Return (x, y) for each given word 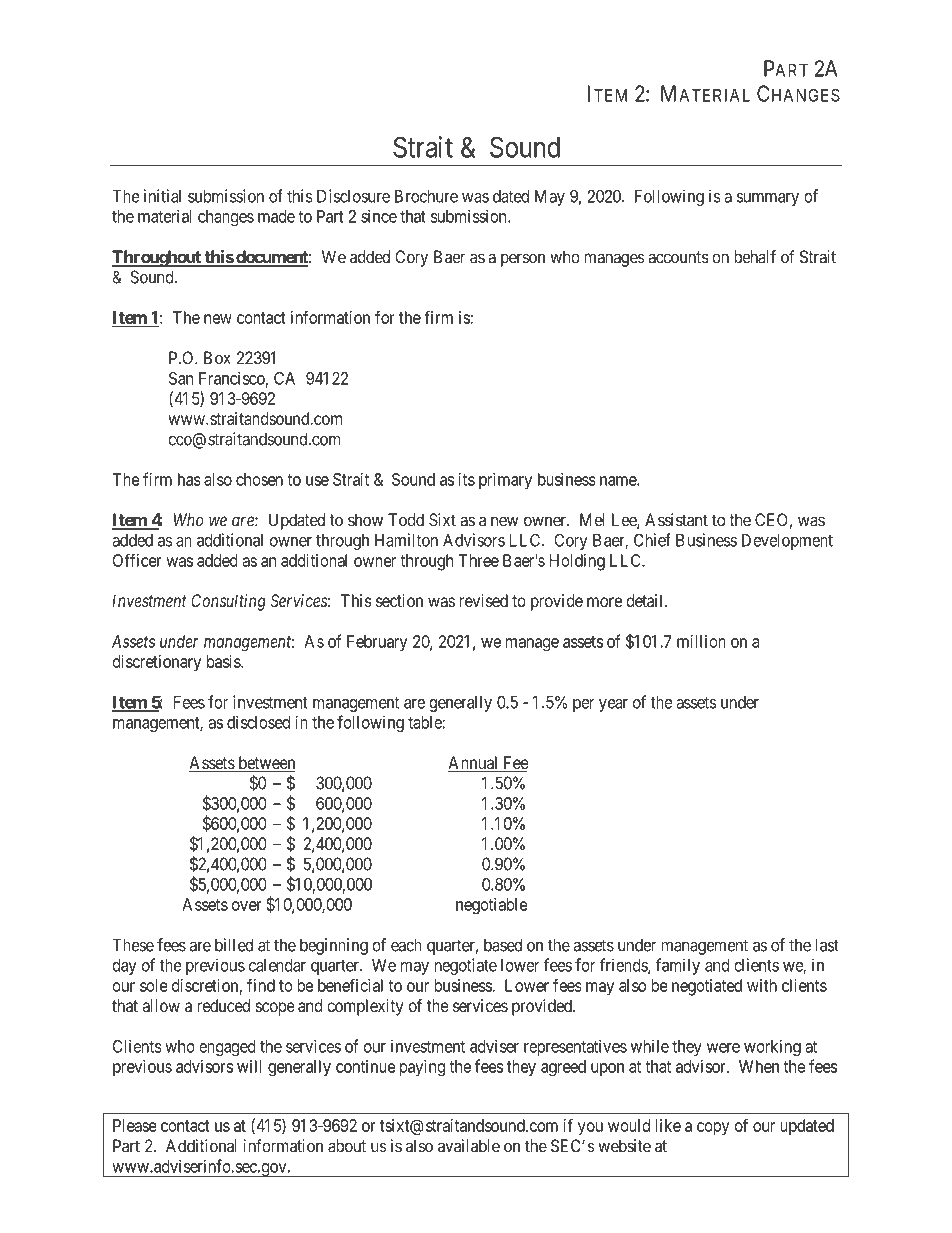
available (469, 1146)
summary (768, 199)
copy (713, 1129)
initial (162, 196)
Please (135, 1125)
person (523, 260)
